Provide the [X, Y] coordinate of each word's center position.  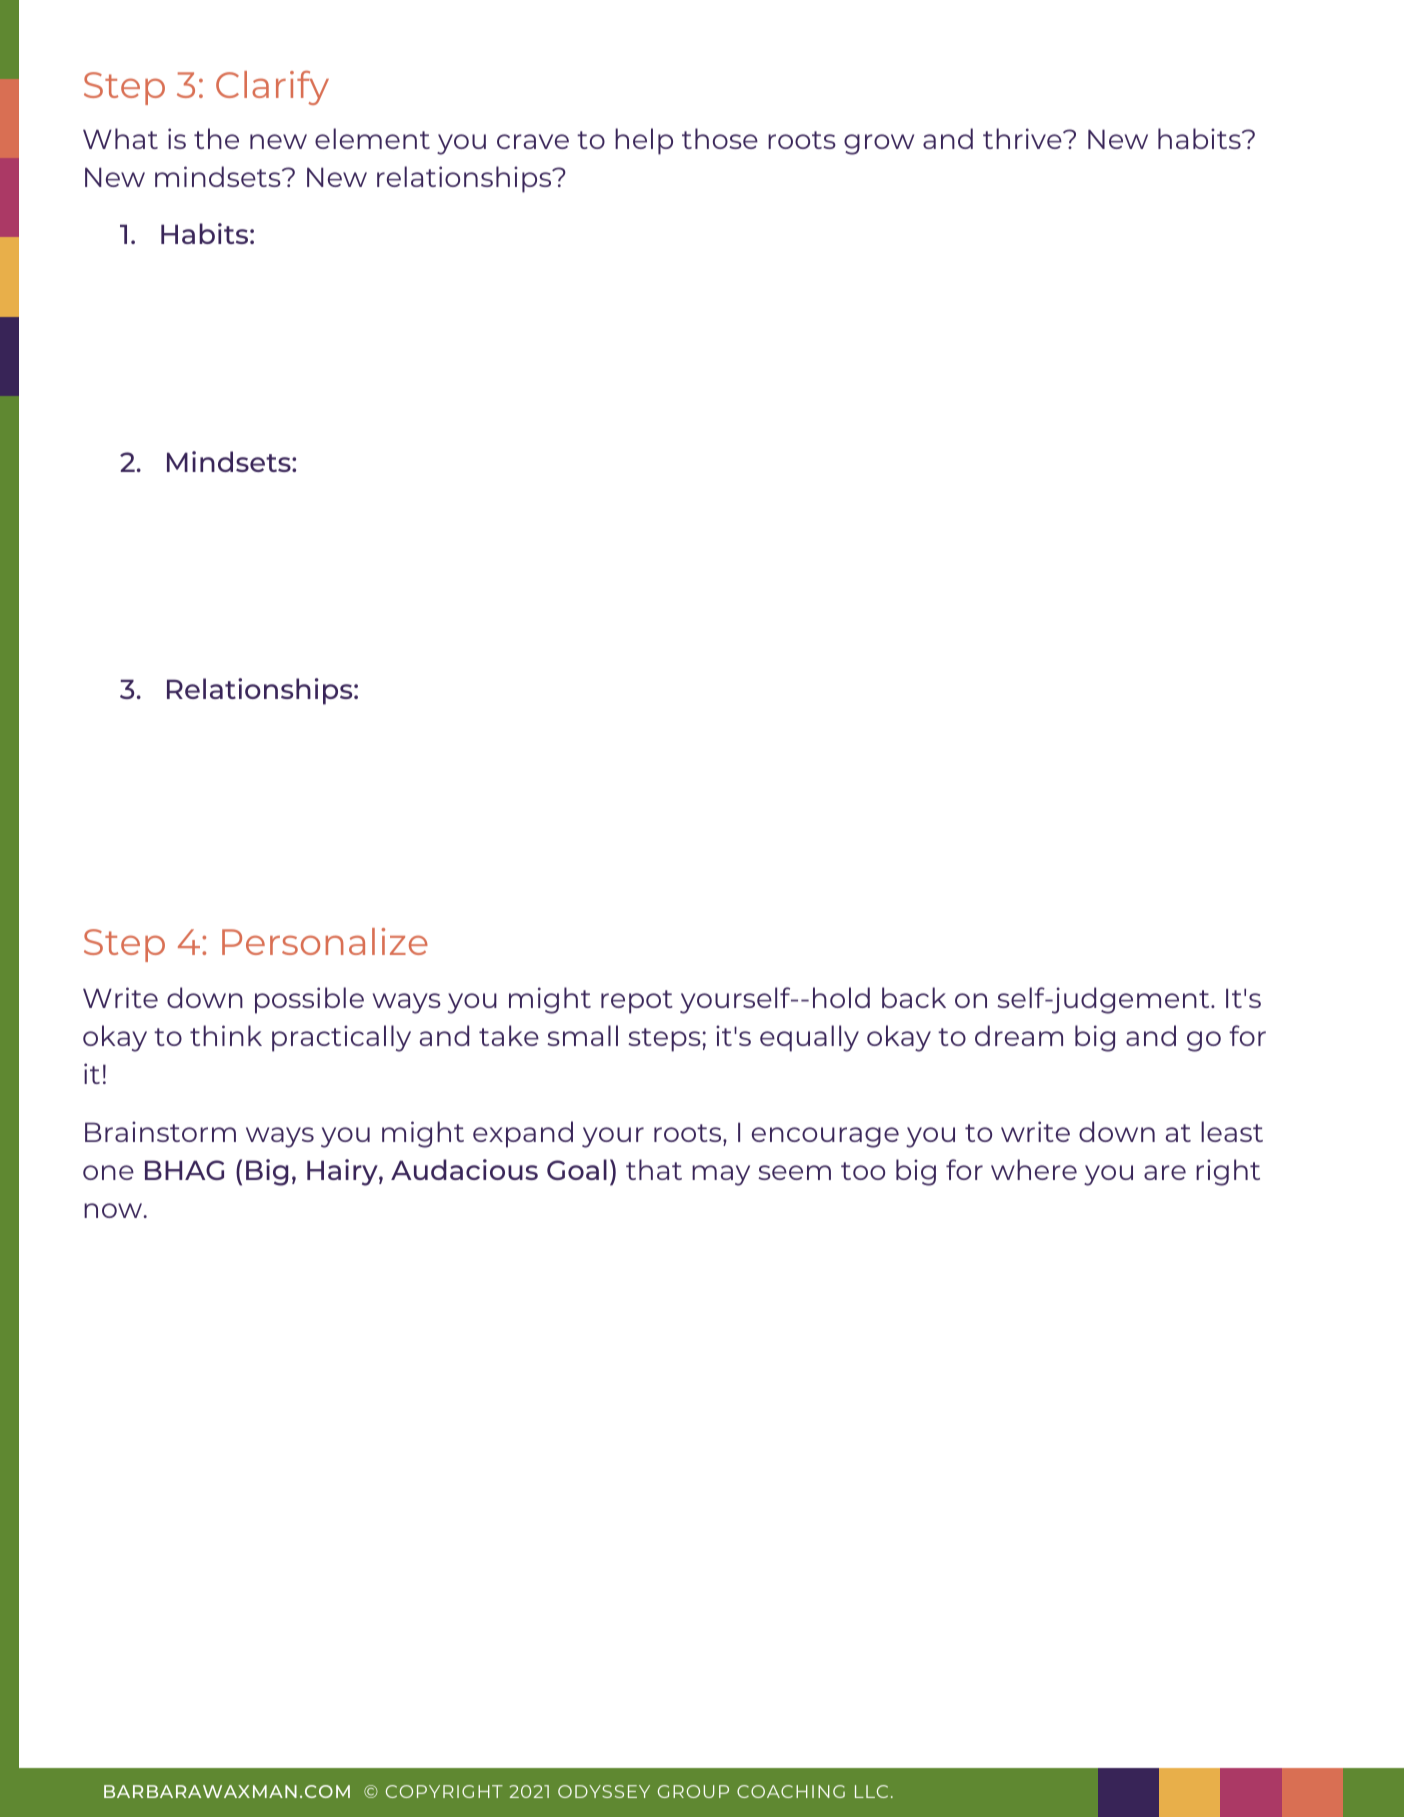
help [644, 141]
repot [637, 1002]
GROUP [693, 1791]
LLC [871, 1791]
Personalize [325, 941]
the [216, 138]
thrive [1023, 138]
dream [1019, 1035]
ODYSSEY [604, 1791]
